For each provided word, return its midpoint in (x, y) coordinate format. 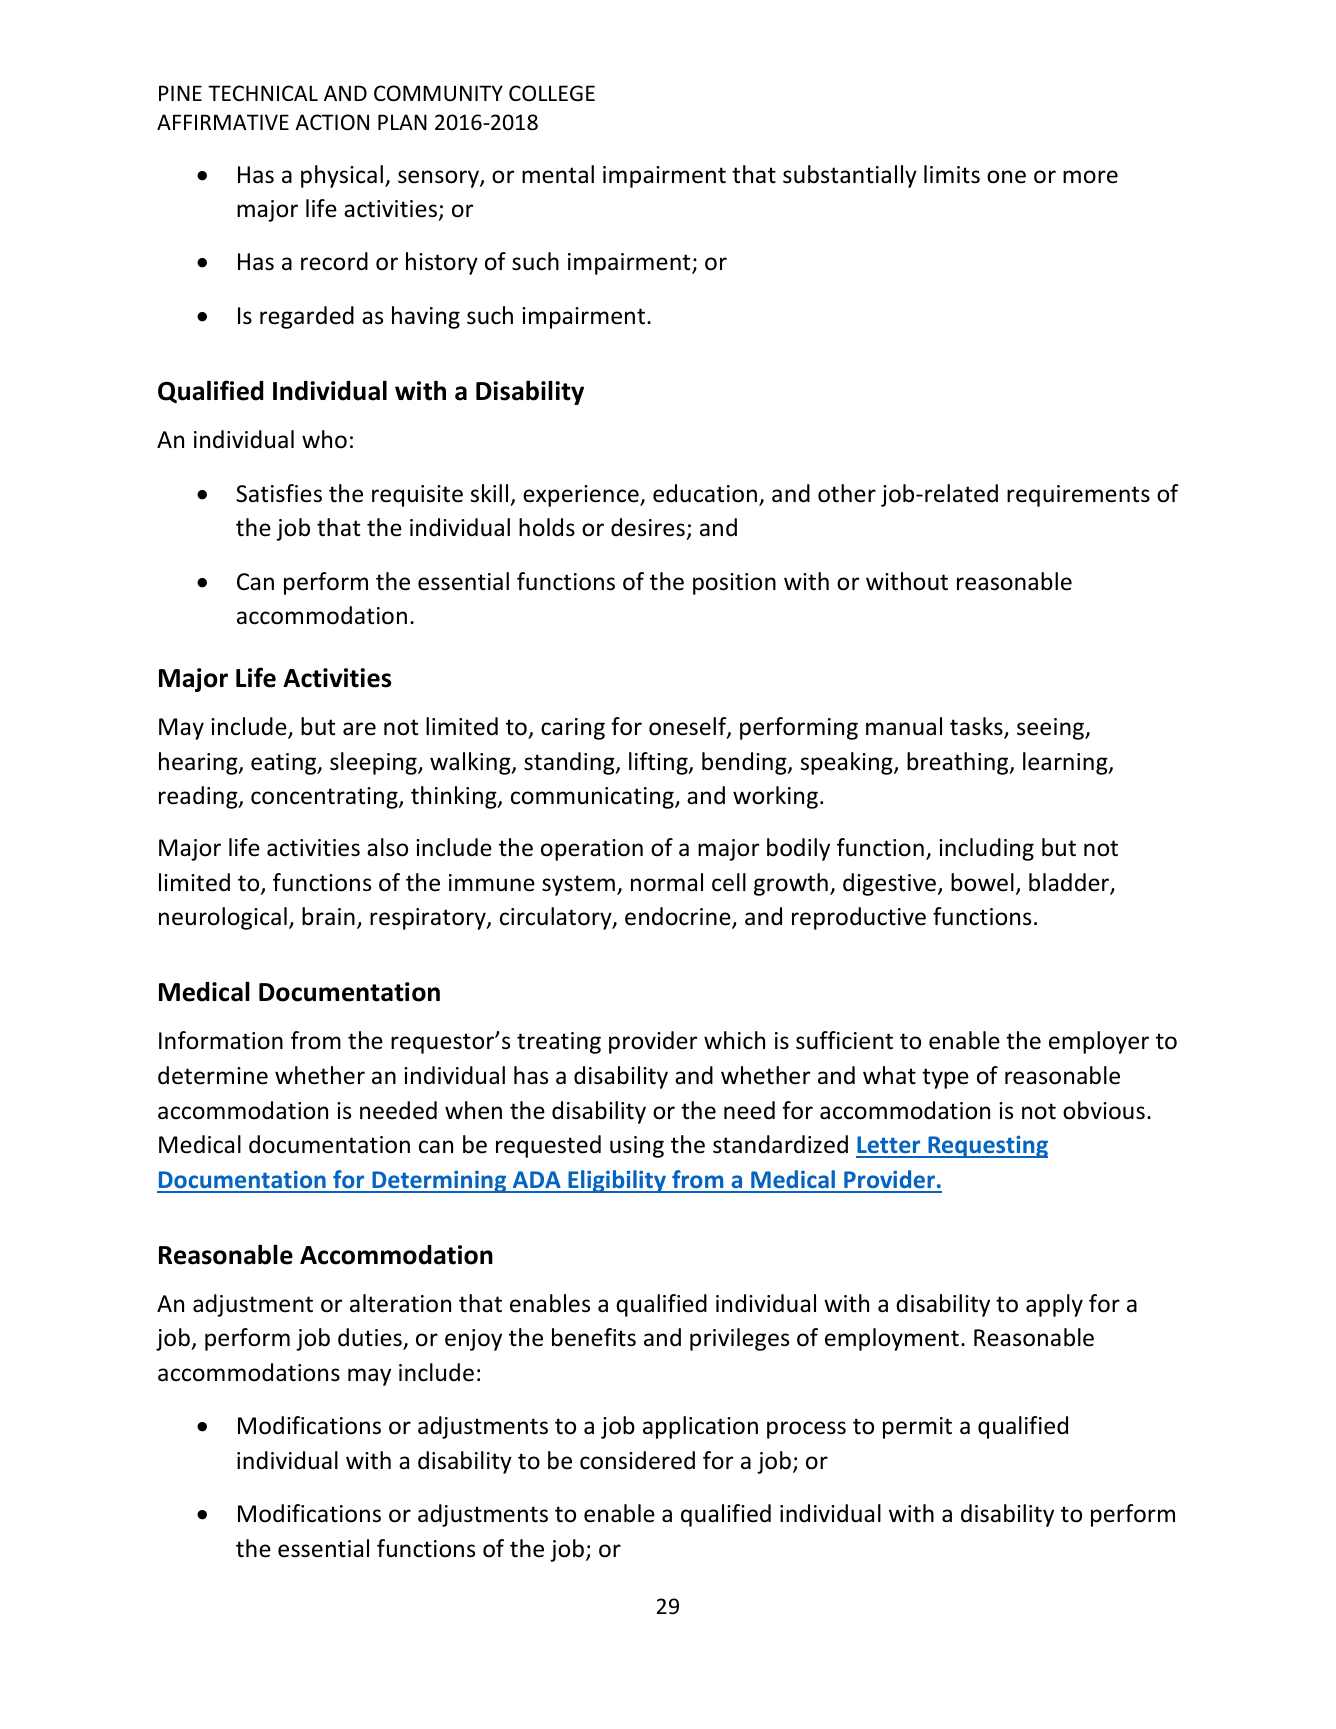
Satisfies (279, 493)
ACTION (332, 122)
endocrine (679, 917)
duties (371, 1338)
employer (1099, 1042)
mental (558, 174)
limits (952, 174)
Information (221, 1040)
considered (637, 1460)
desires (648, 527)
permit (917, 1428)
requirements (1078, 496)
